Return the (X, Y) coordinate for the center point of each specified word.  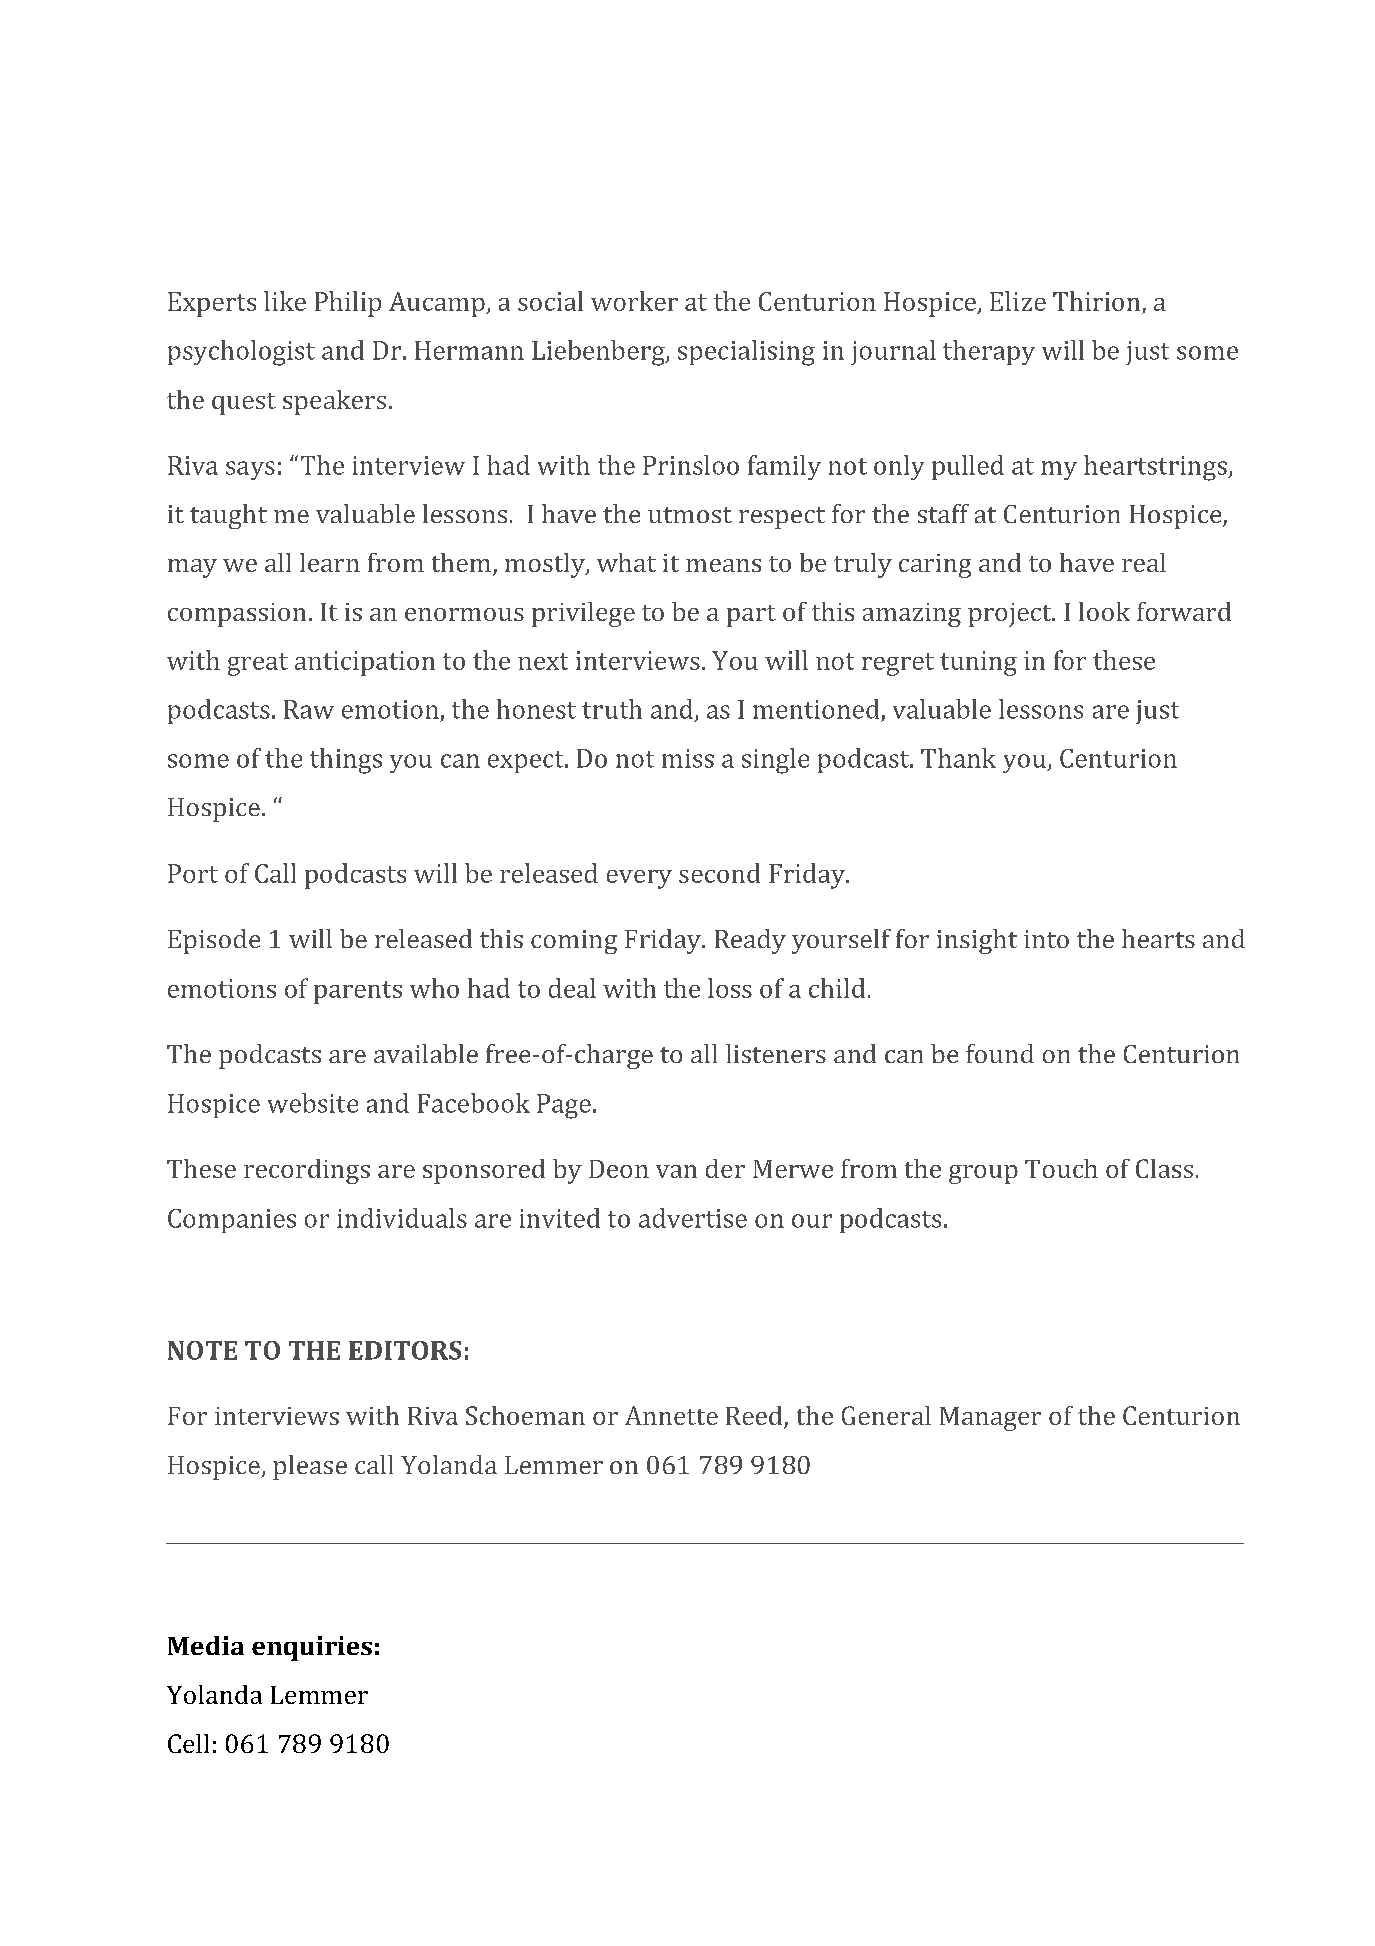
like (285, 301)
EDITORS (405, 1350)
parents (358, 992)
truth (612, 709)
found (1000, 1053)
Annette (671, 1415)
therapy (989, 352)
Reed (755, 1417)
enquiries (312, 1648)
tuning (978, 663)
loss (730, 988)
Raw (309, 709)
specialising (746, 353)
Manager (990, 1419)
